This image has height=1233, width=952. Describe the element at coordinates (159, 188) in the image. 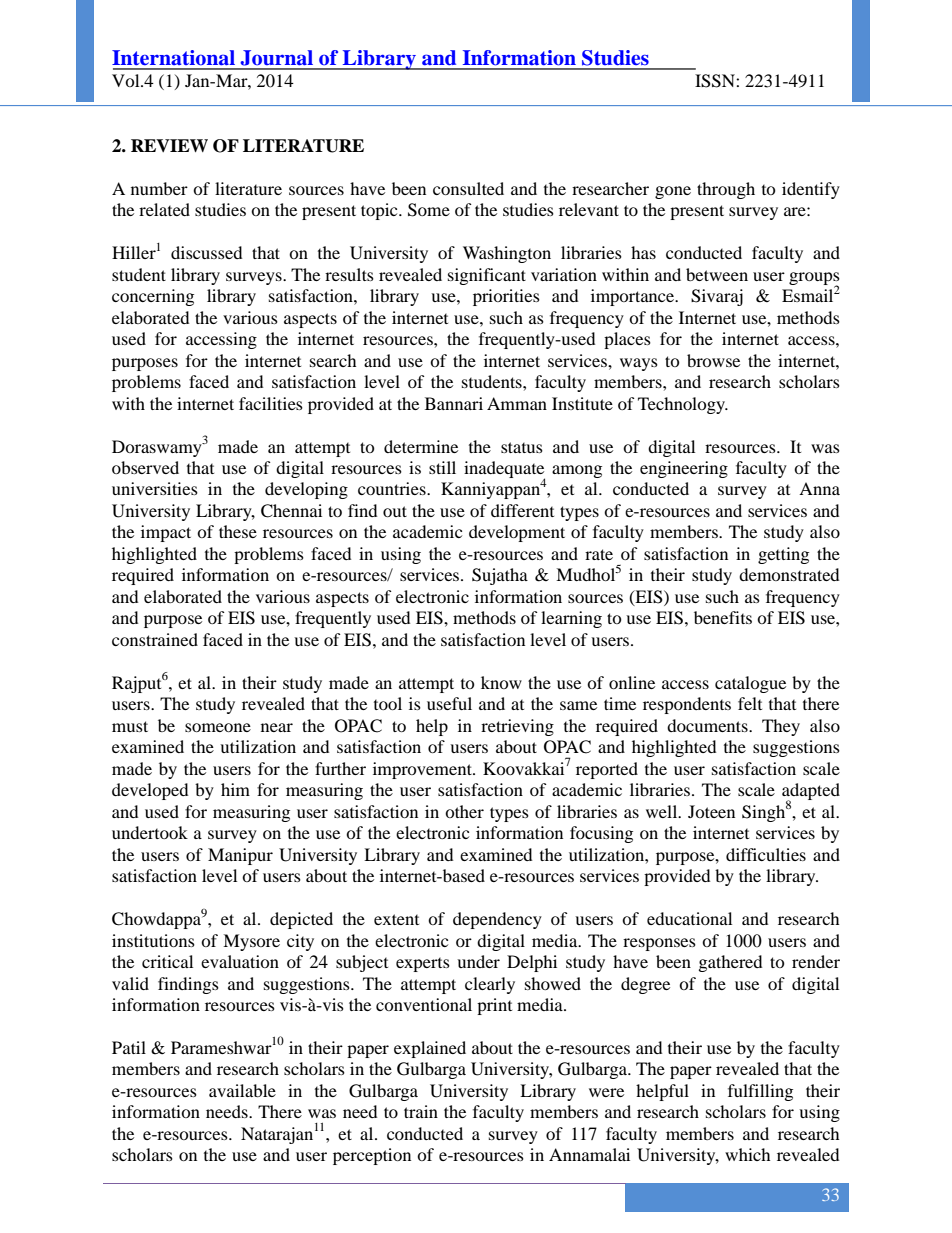

I see `number` at that location.
